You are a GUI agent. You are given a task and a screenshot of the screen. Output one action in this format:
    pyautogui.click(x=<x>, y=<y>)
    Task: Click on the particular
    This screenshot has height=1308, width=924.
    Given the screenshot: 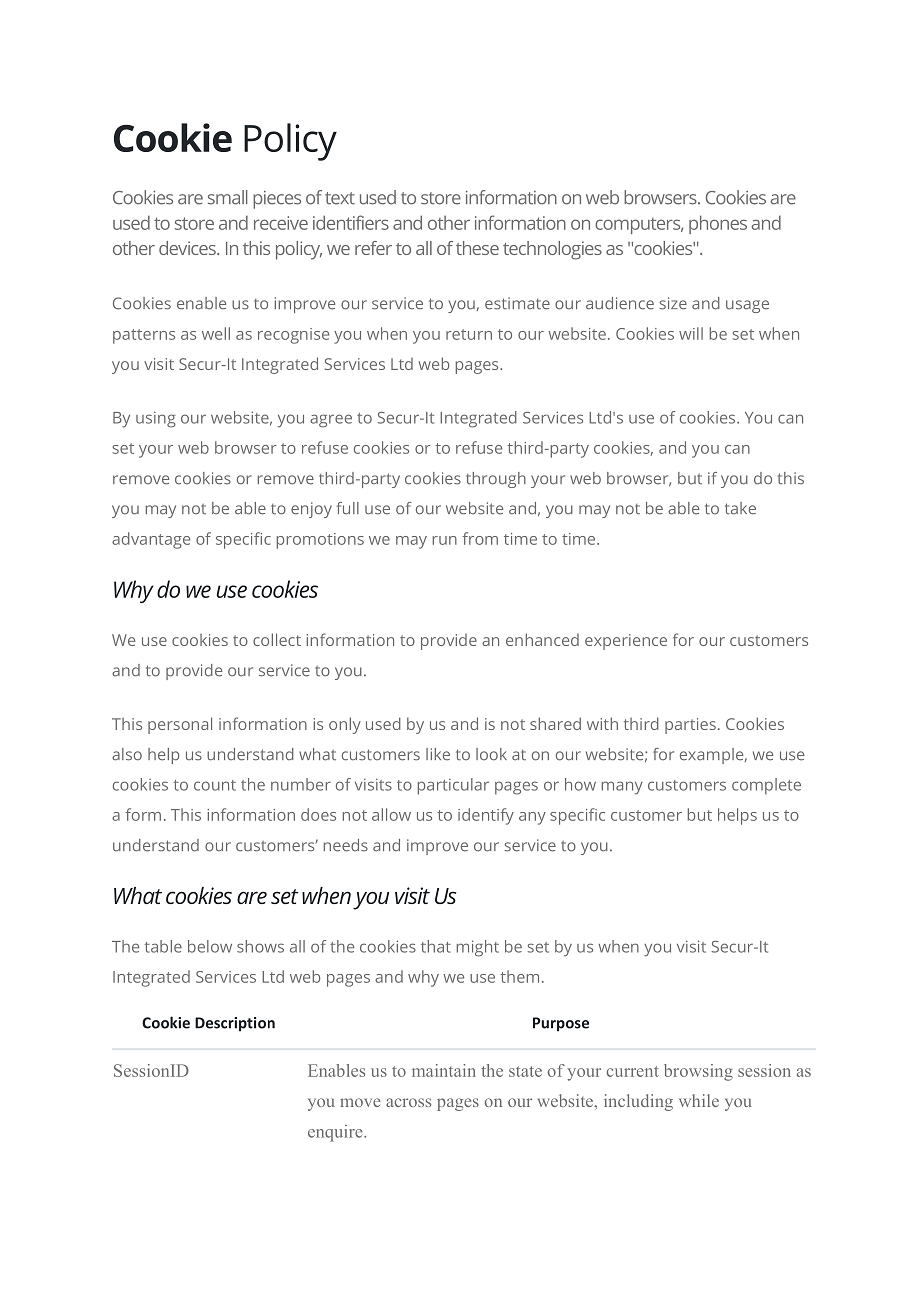 What is the action you would take?
    pyautogui.click(x=453, y=786)
